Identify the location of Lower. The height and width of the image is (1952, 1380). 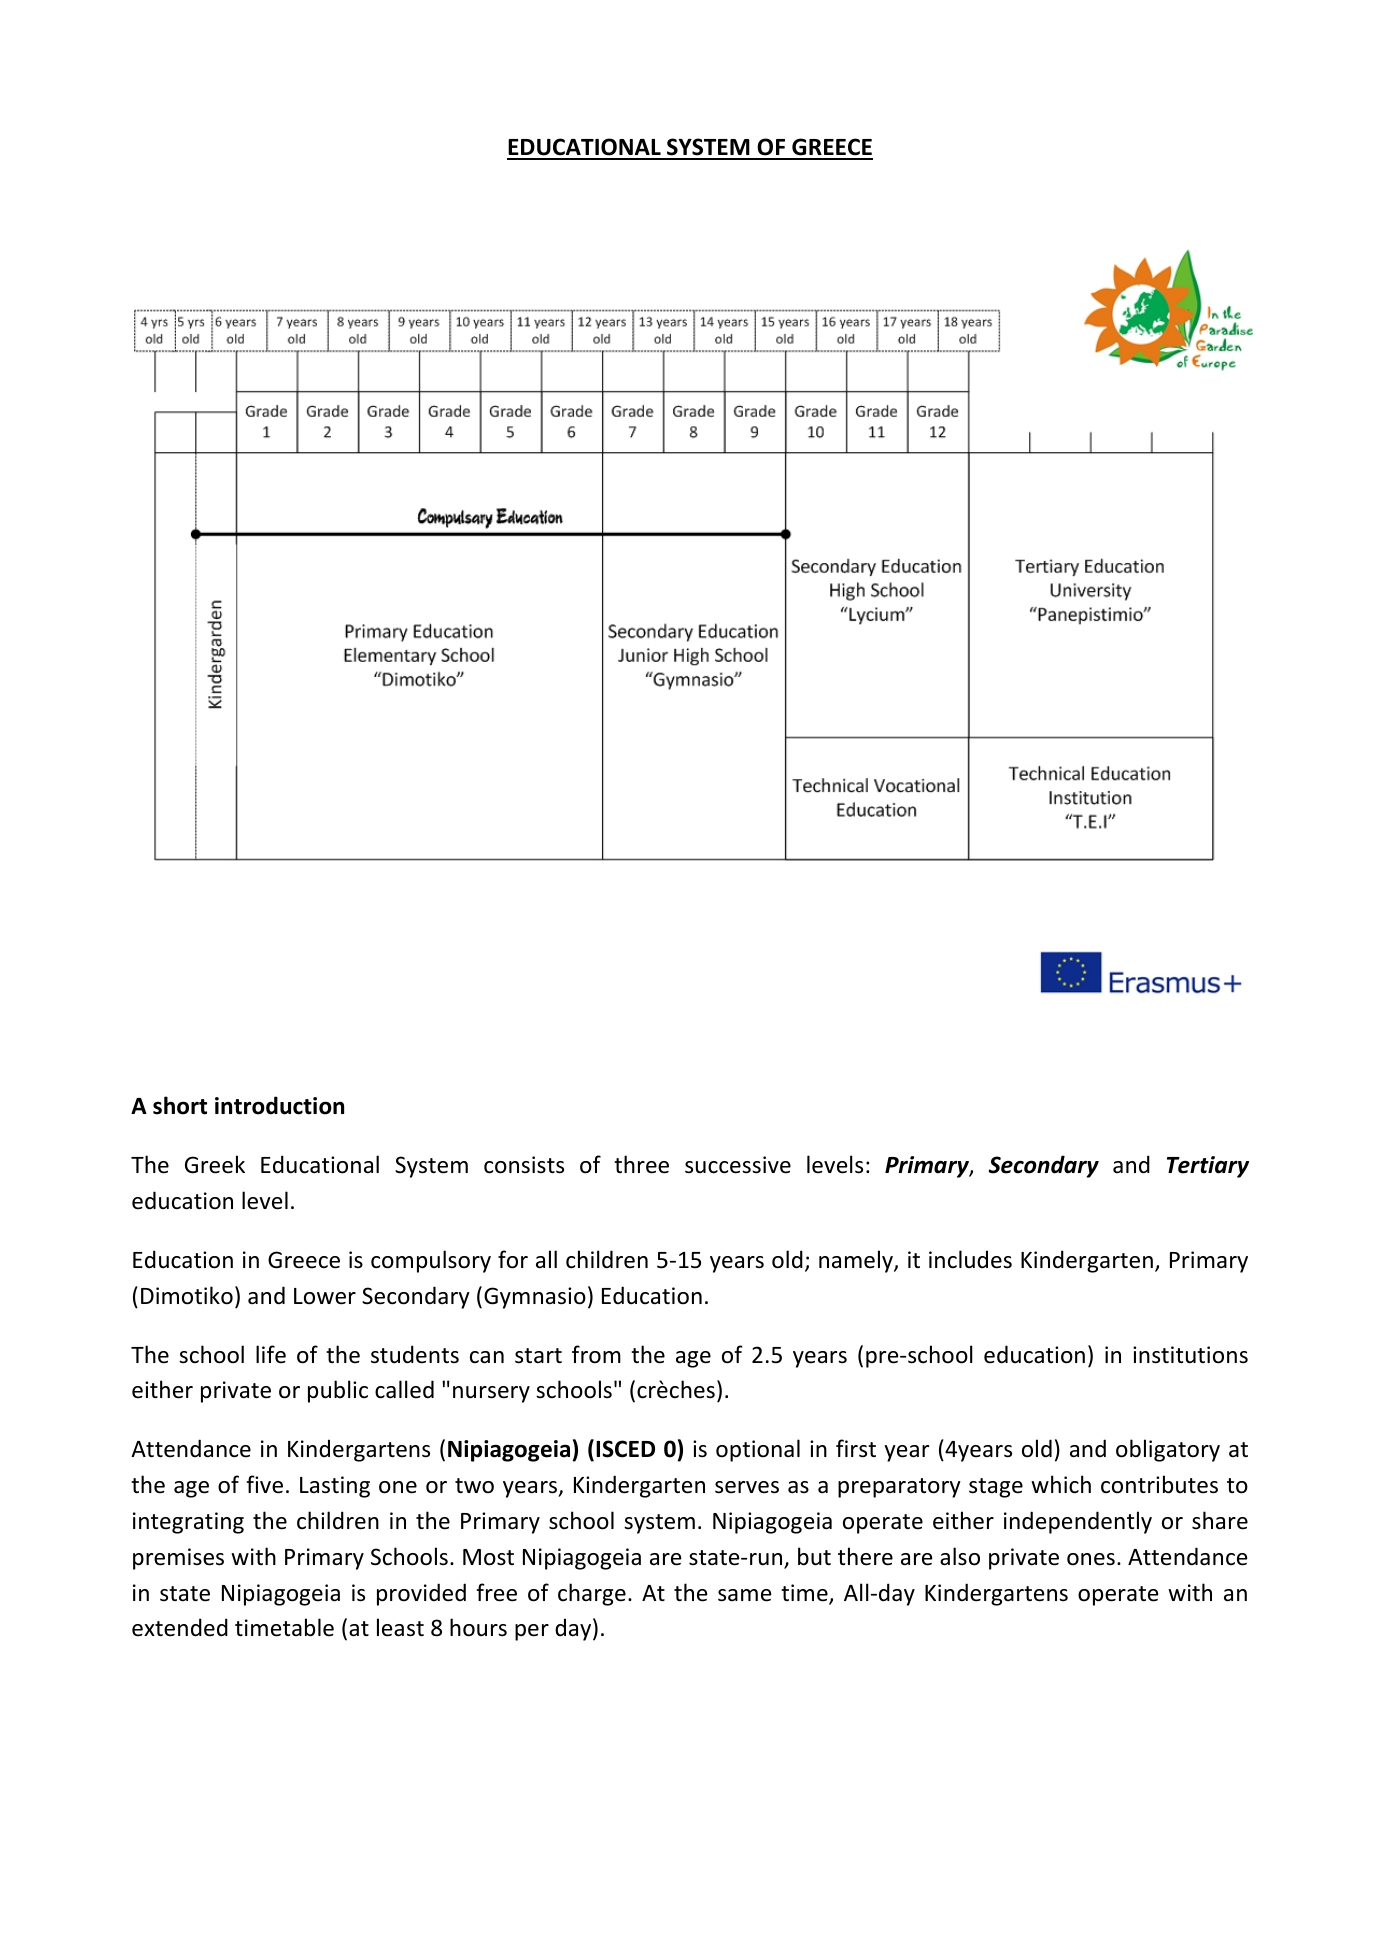
(325, 1296).
